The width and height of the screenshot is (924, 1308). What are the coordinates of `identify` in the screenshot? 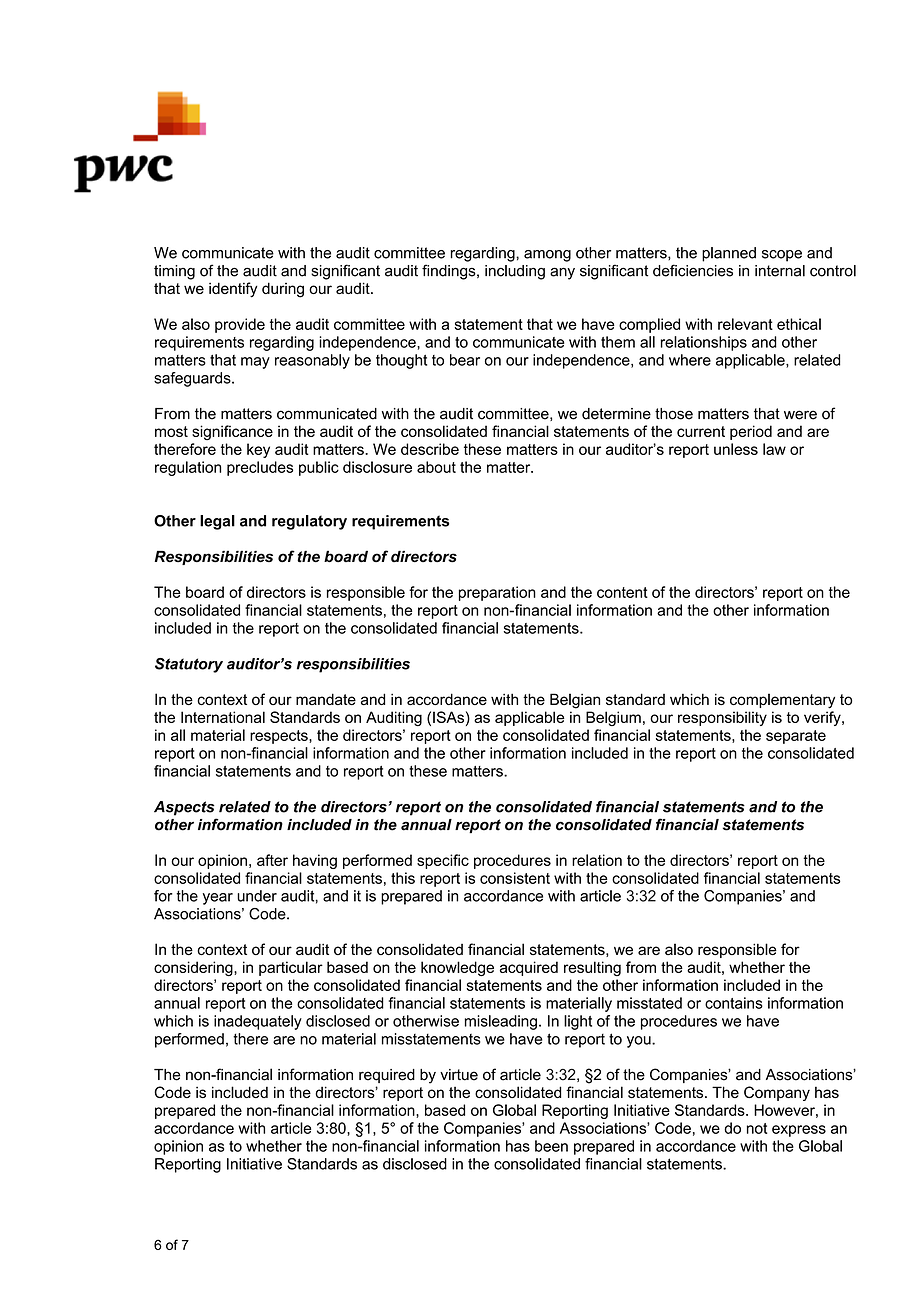 It's located at (233, 290).
